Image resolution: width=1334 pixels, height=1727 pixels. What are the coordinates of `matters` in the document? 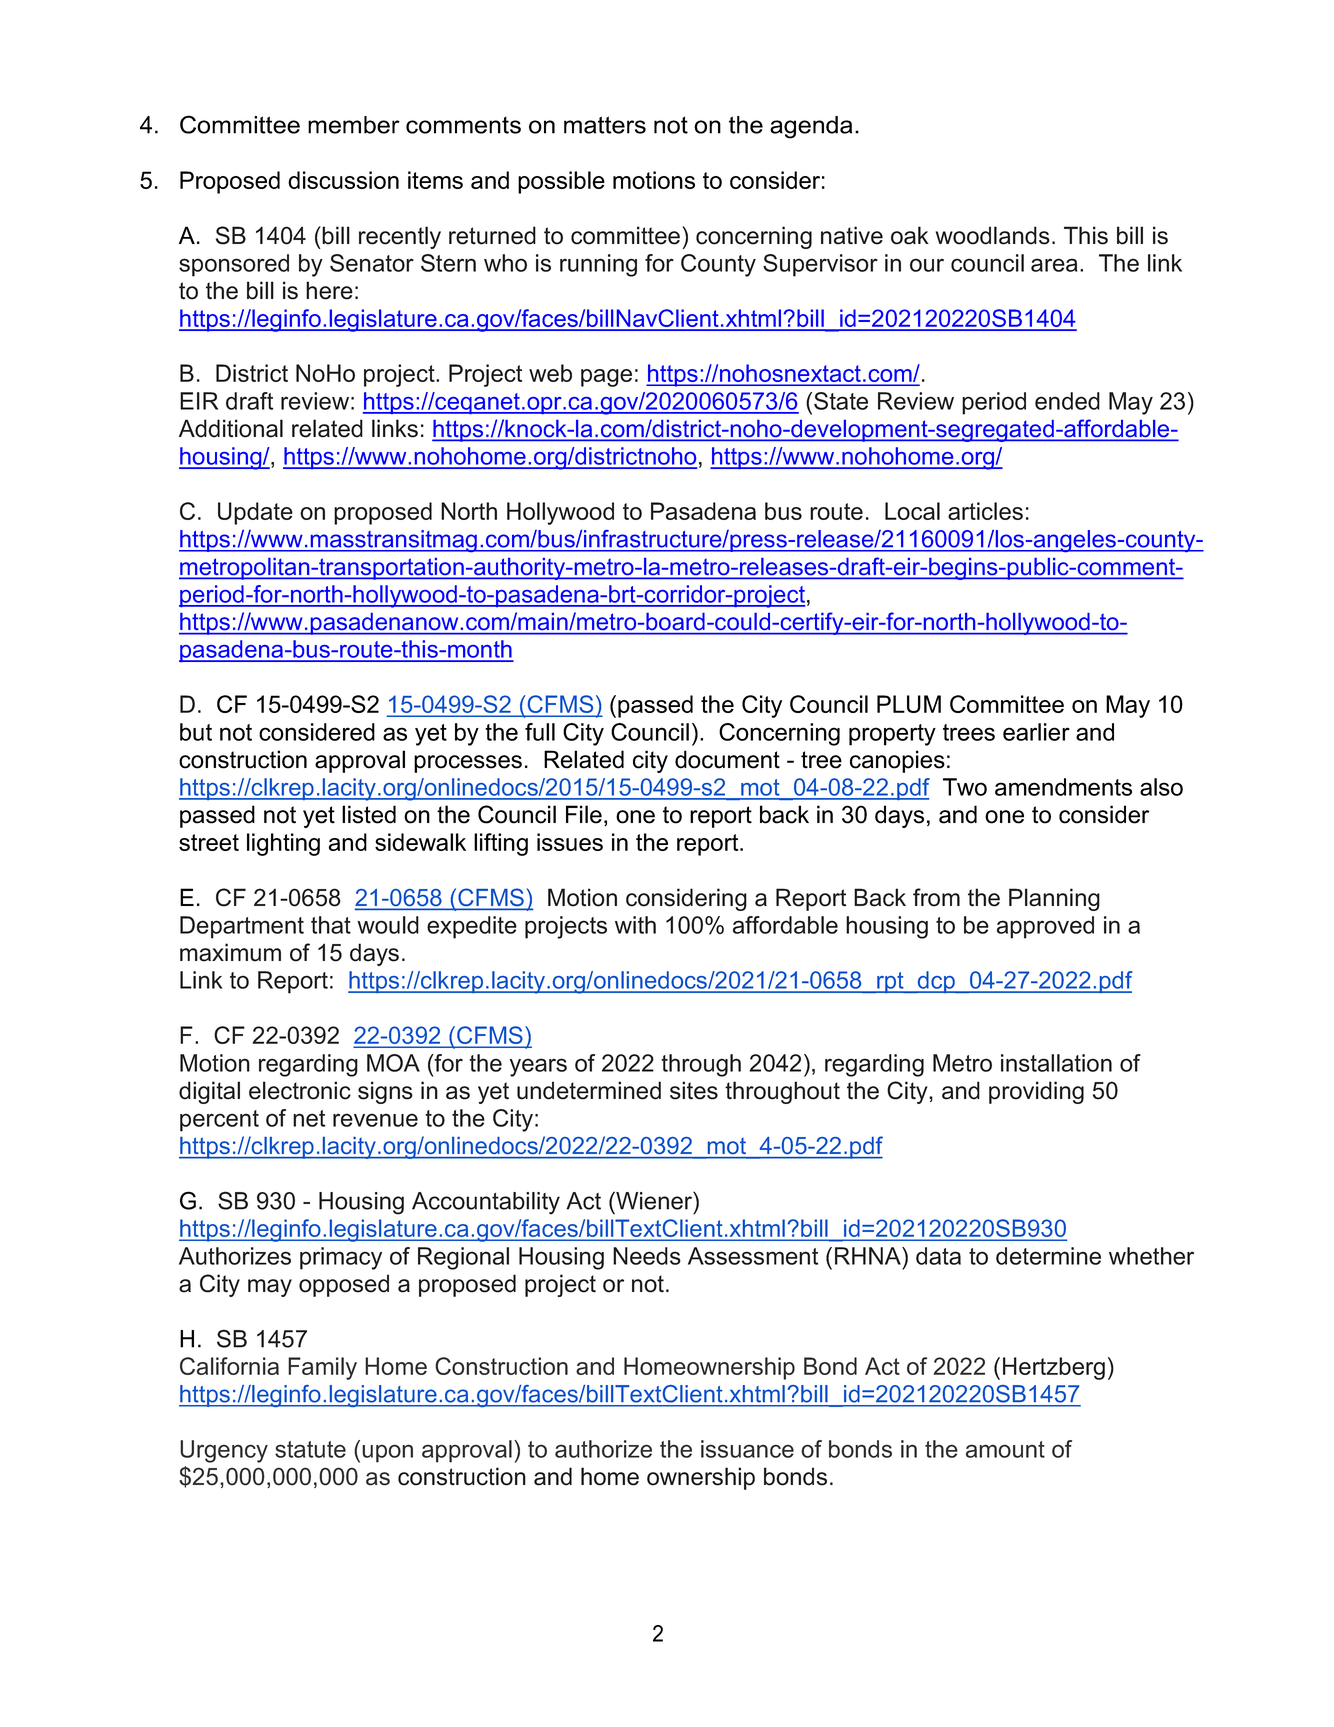 It's located at (605, 125).
